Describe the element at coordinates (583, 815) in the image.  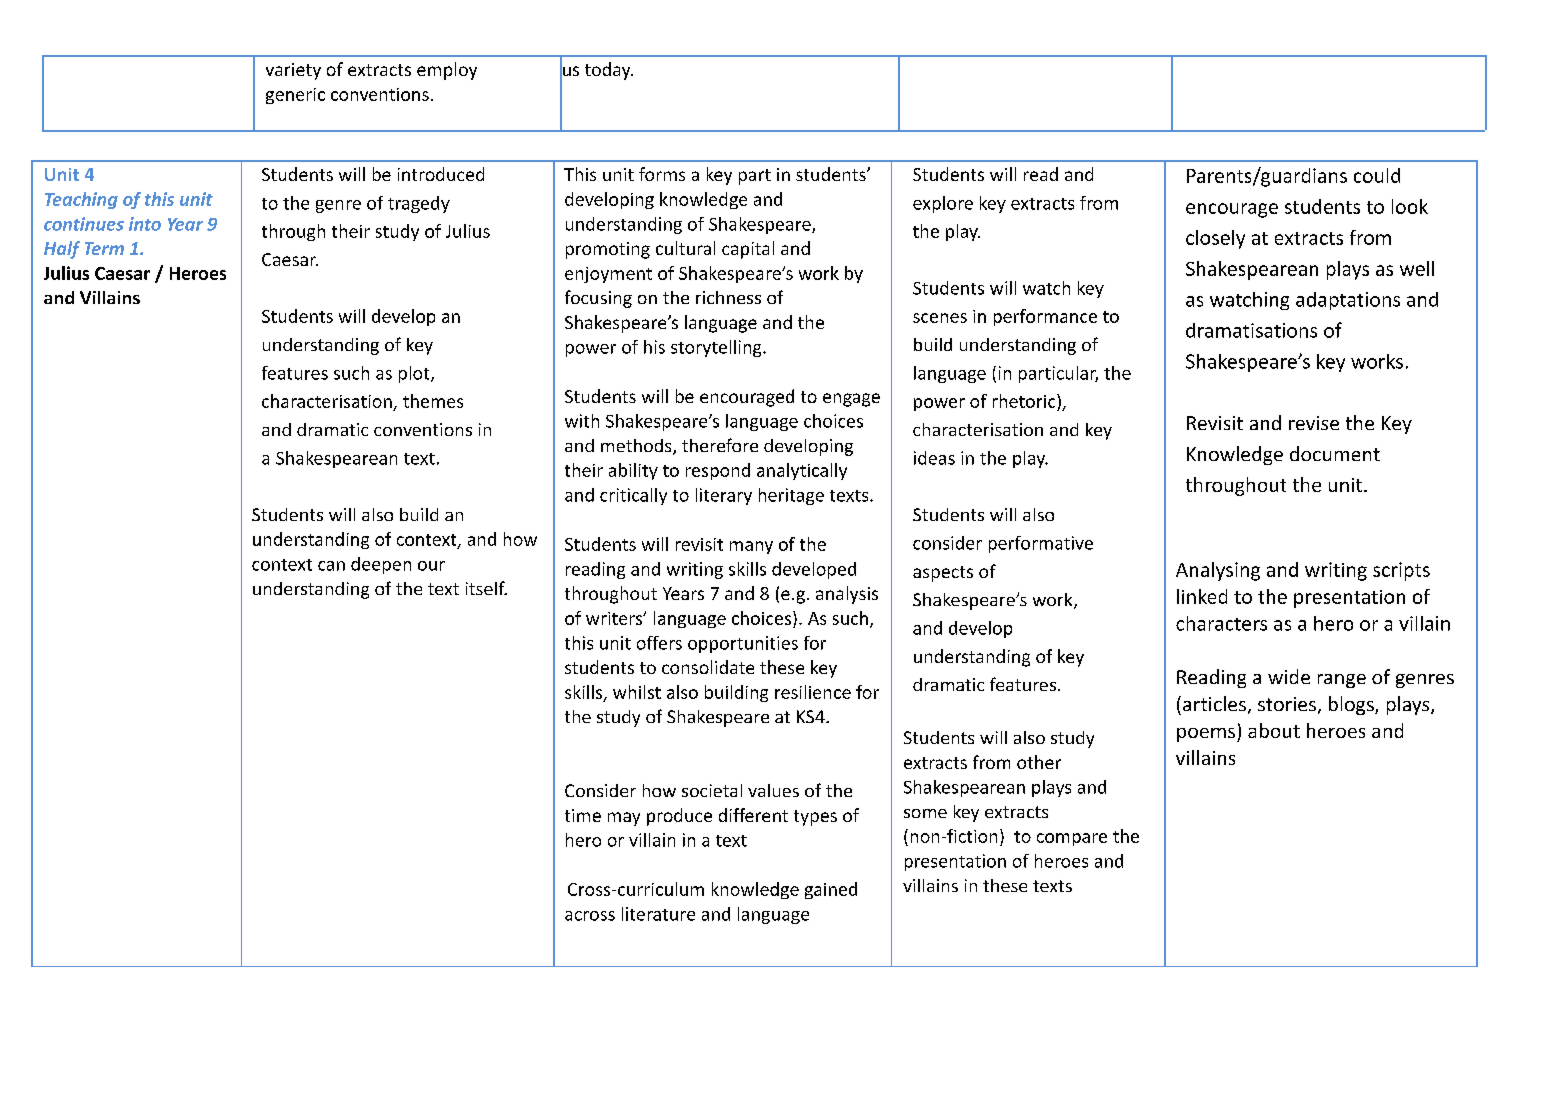
I see `time` at that location.
